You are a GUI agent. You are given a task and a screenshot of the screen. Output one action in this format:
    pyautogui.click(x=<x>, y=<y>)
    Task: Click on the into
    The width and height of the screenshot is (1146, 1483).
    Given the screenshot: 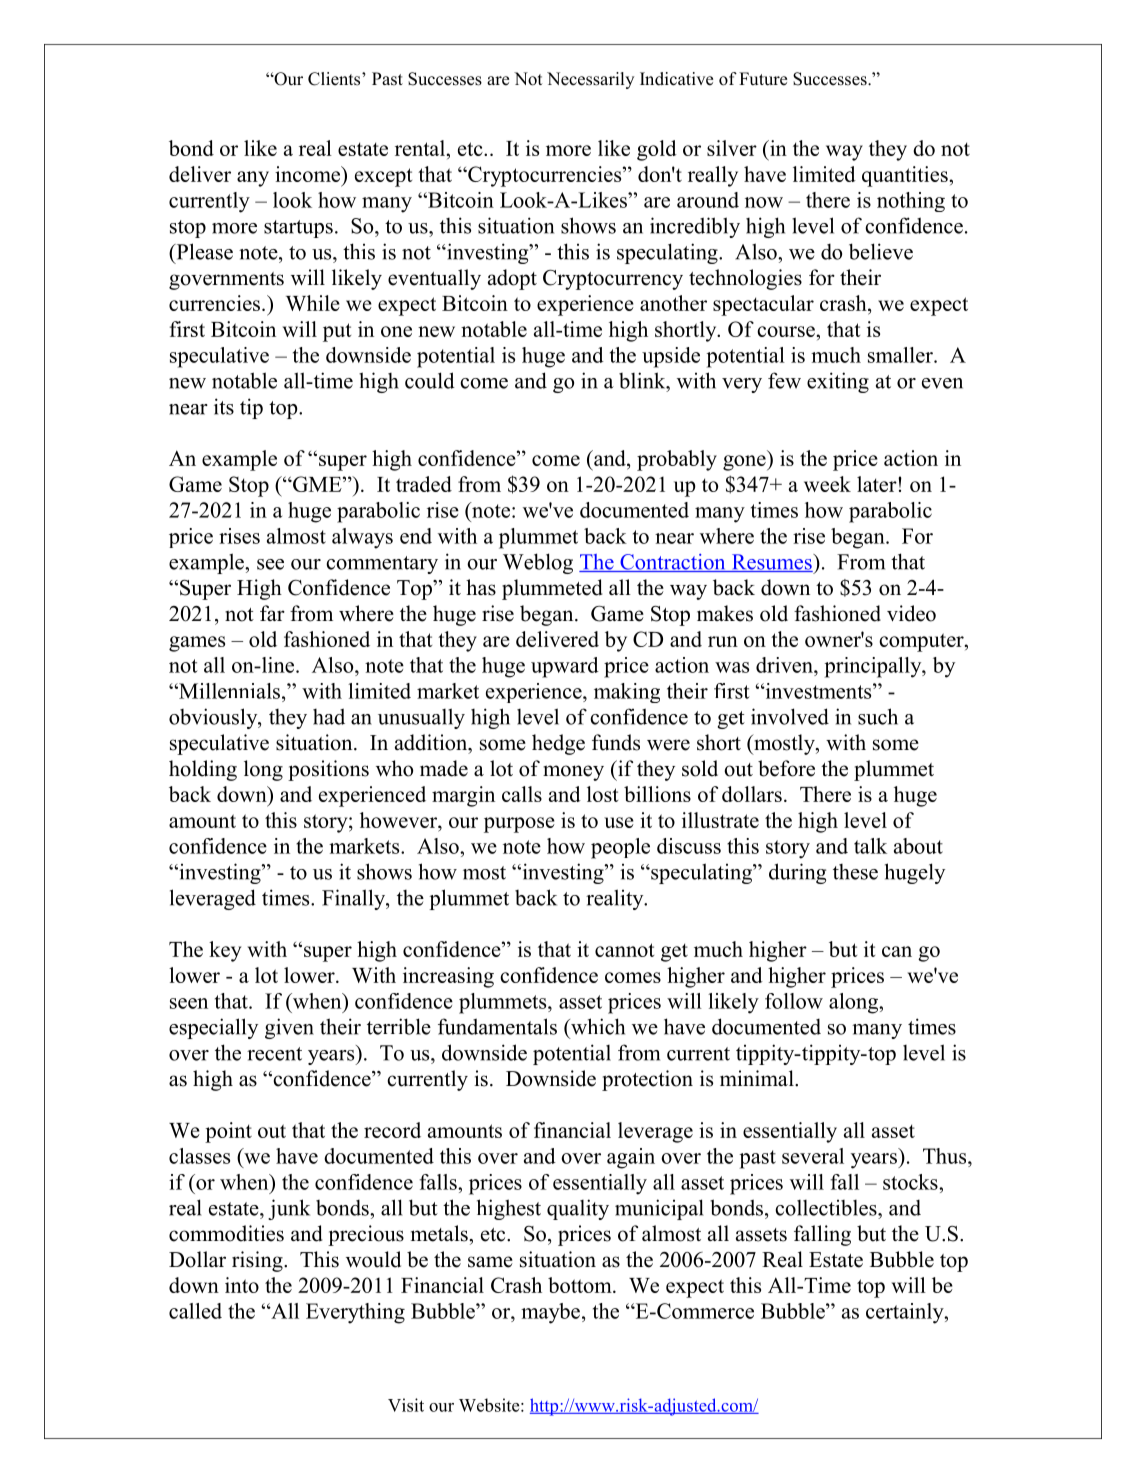 What is the action you would take?
    pyautogui.click(x=242, y=1285)
